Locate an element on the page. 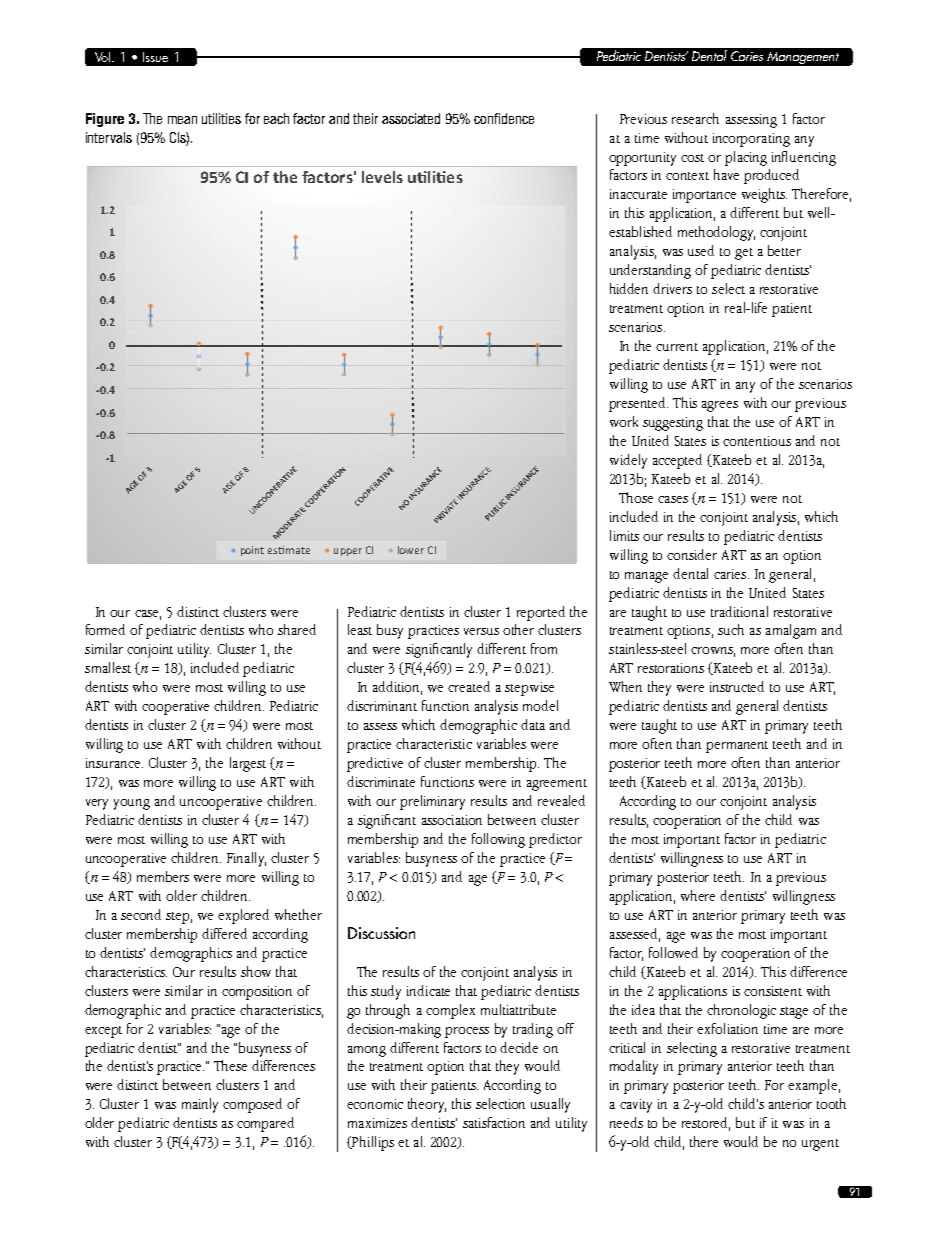  confidence is located at coordinates (504, 118).
